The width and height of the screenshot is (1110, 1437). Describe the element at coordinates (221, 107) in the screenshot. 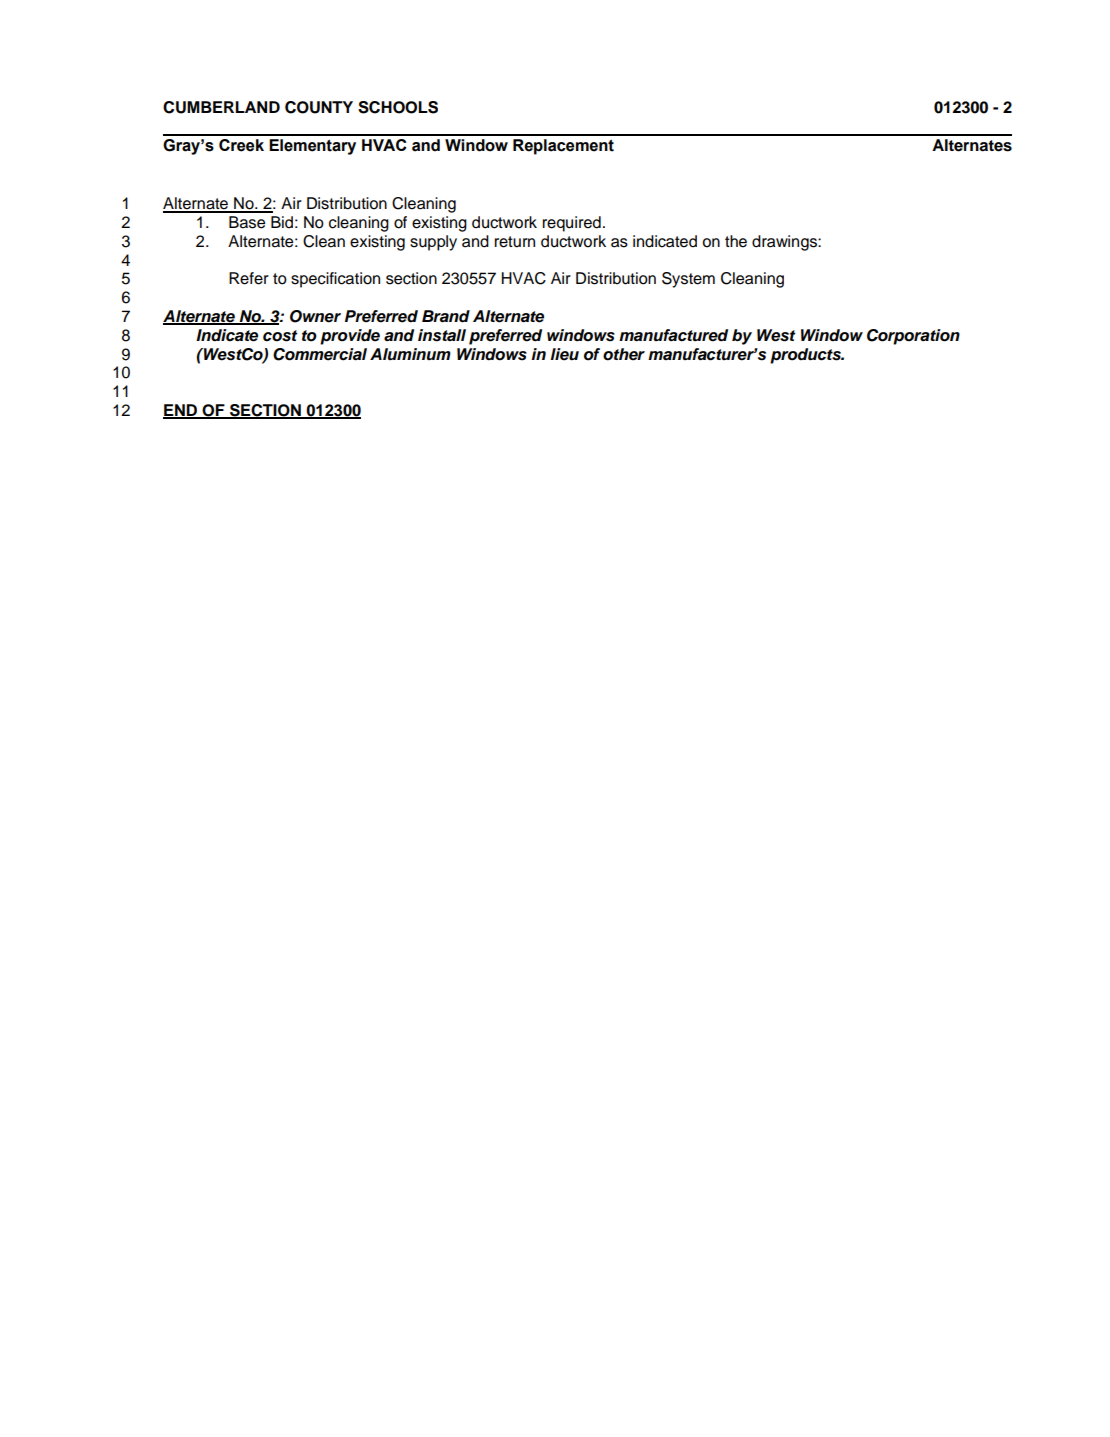

I see `CUMBERLAND` at that location.
